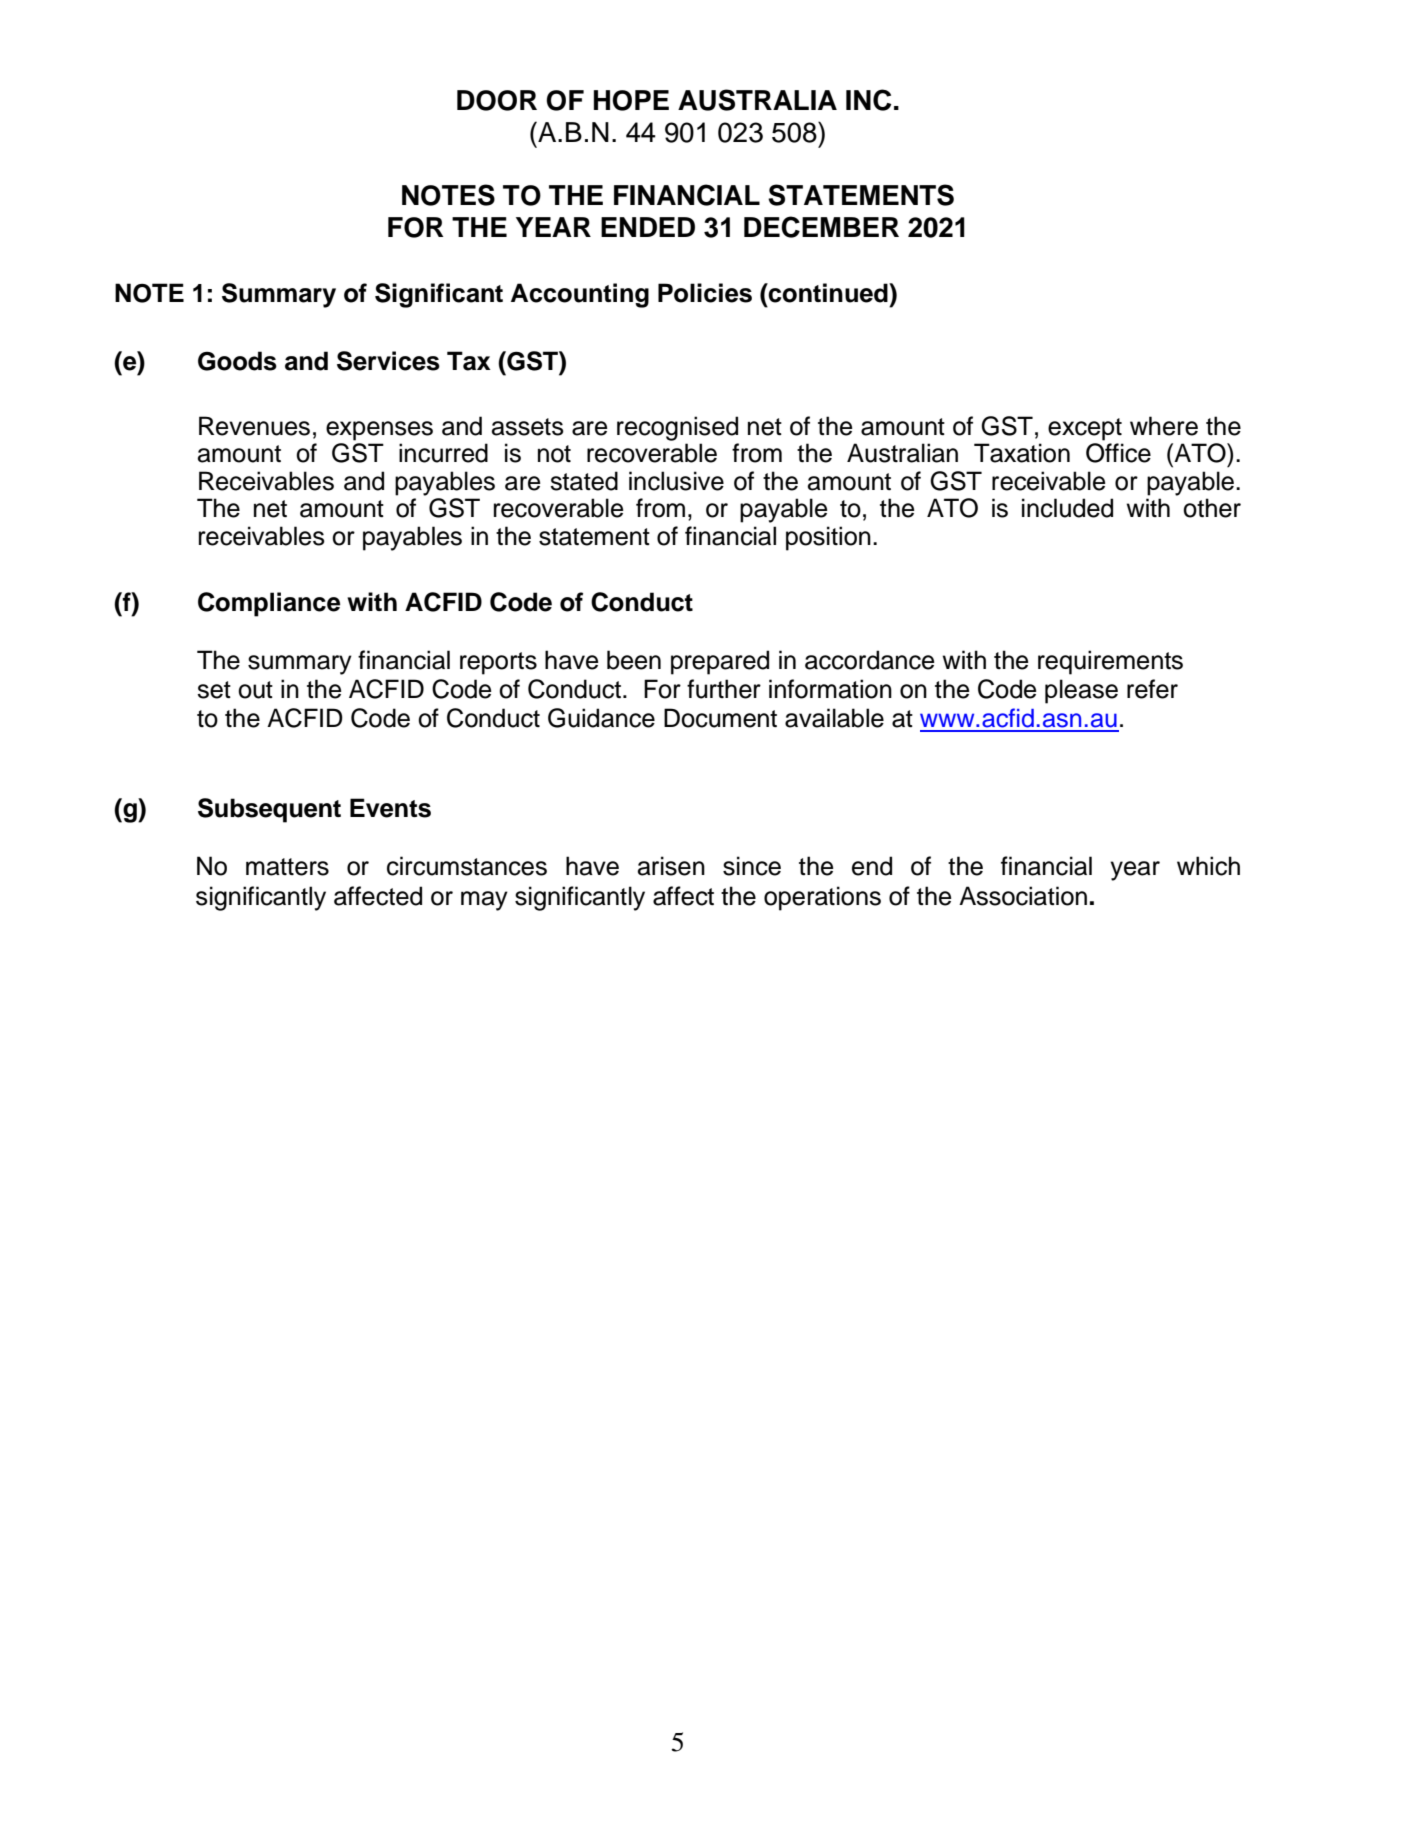  What do you see at coordinates (388, 361) in the page?
I see `Services` at bounding box center [388, 361].
